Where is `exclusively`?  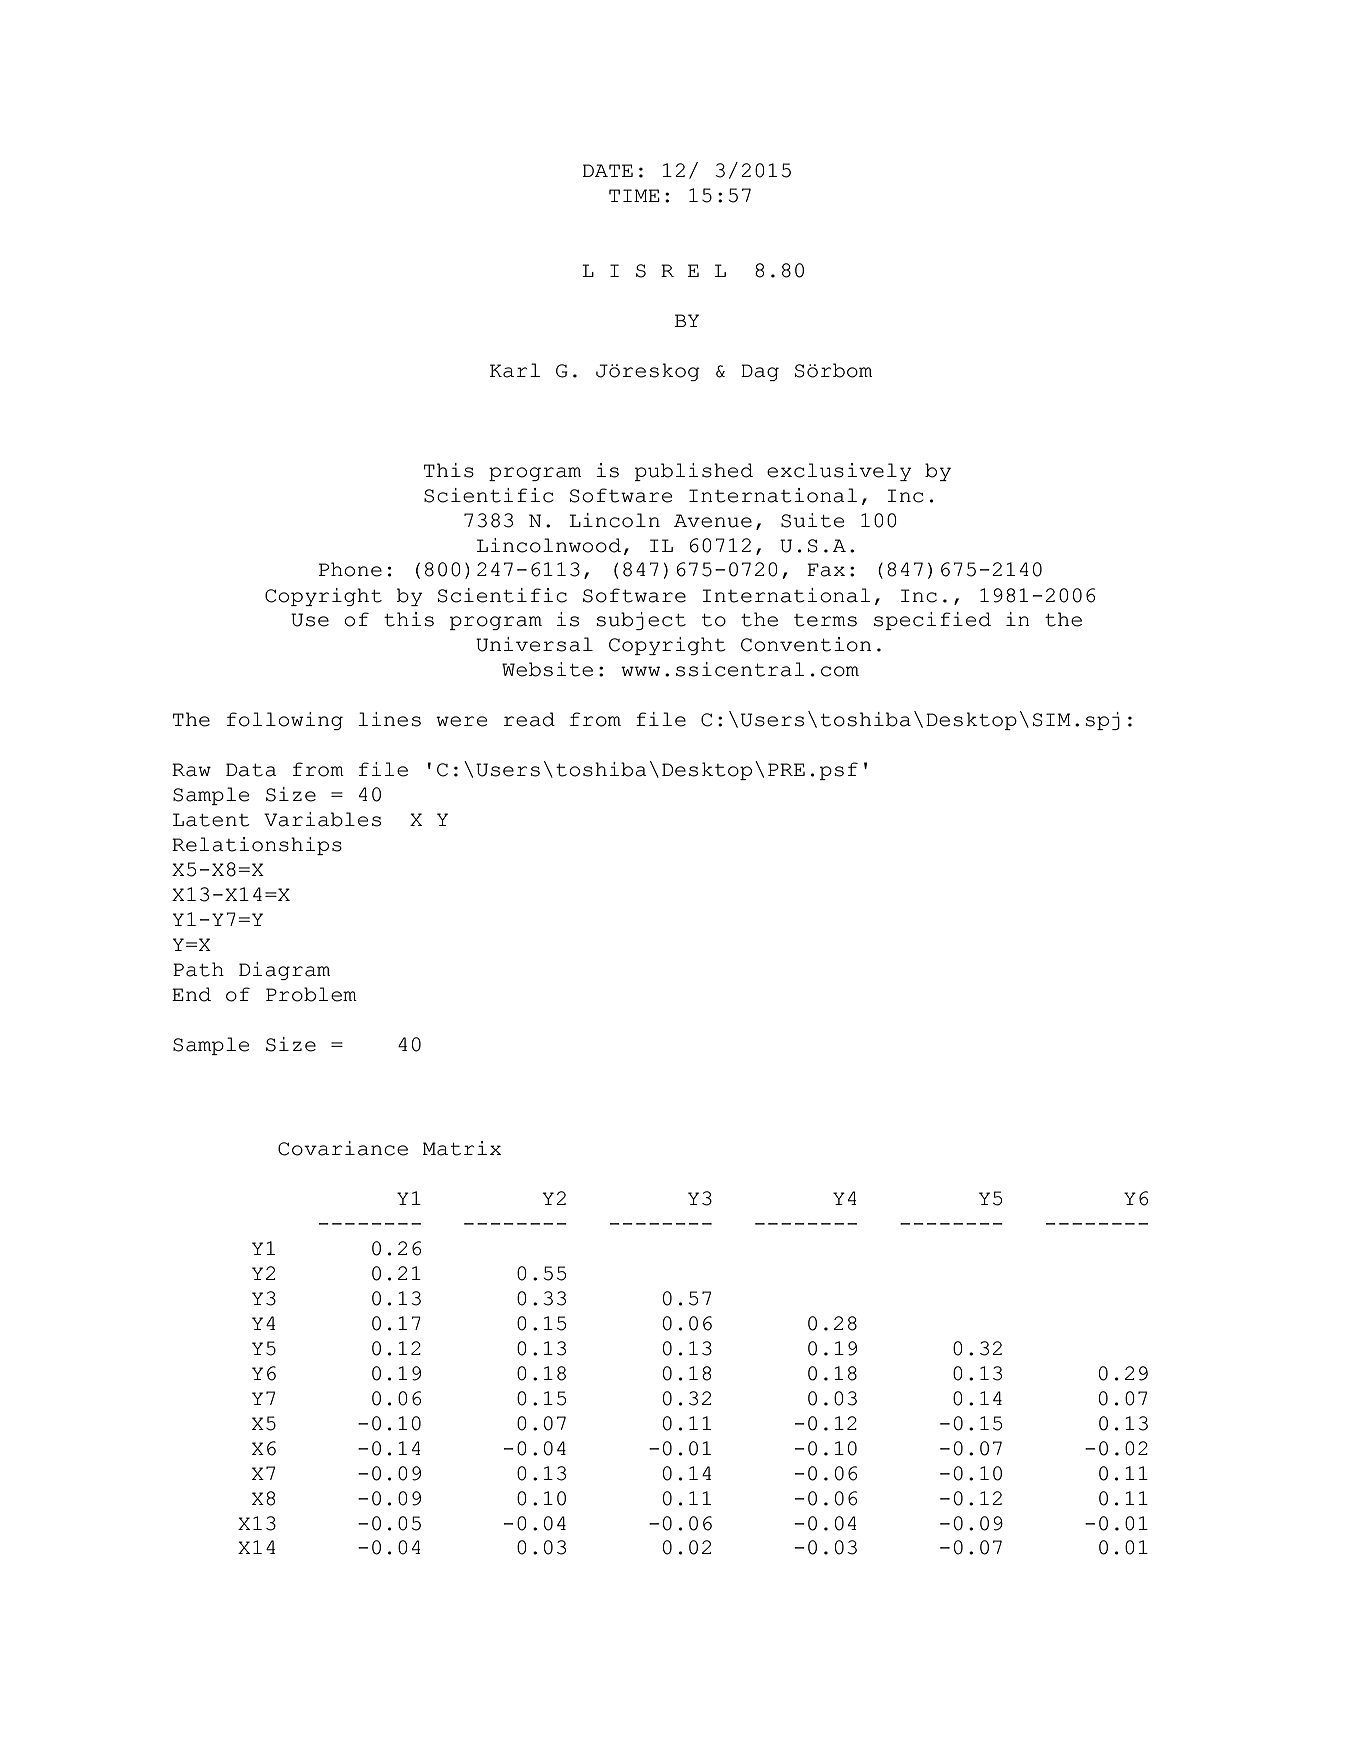
exclusively is located at coordinates (839, 472).
